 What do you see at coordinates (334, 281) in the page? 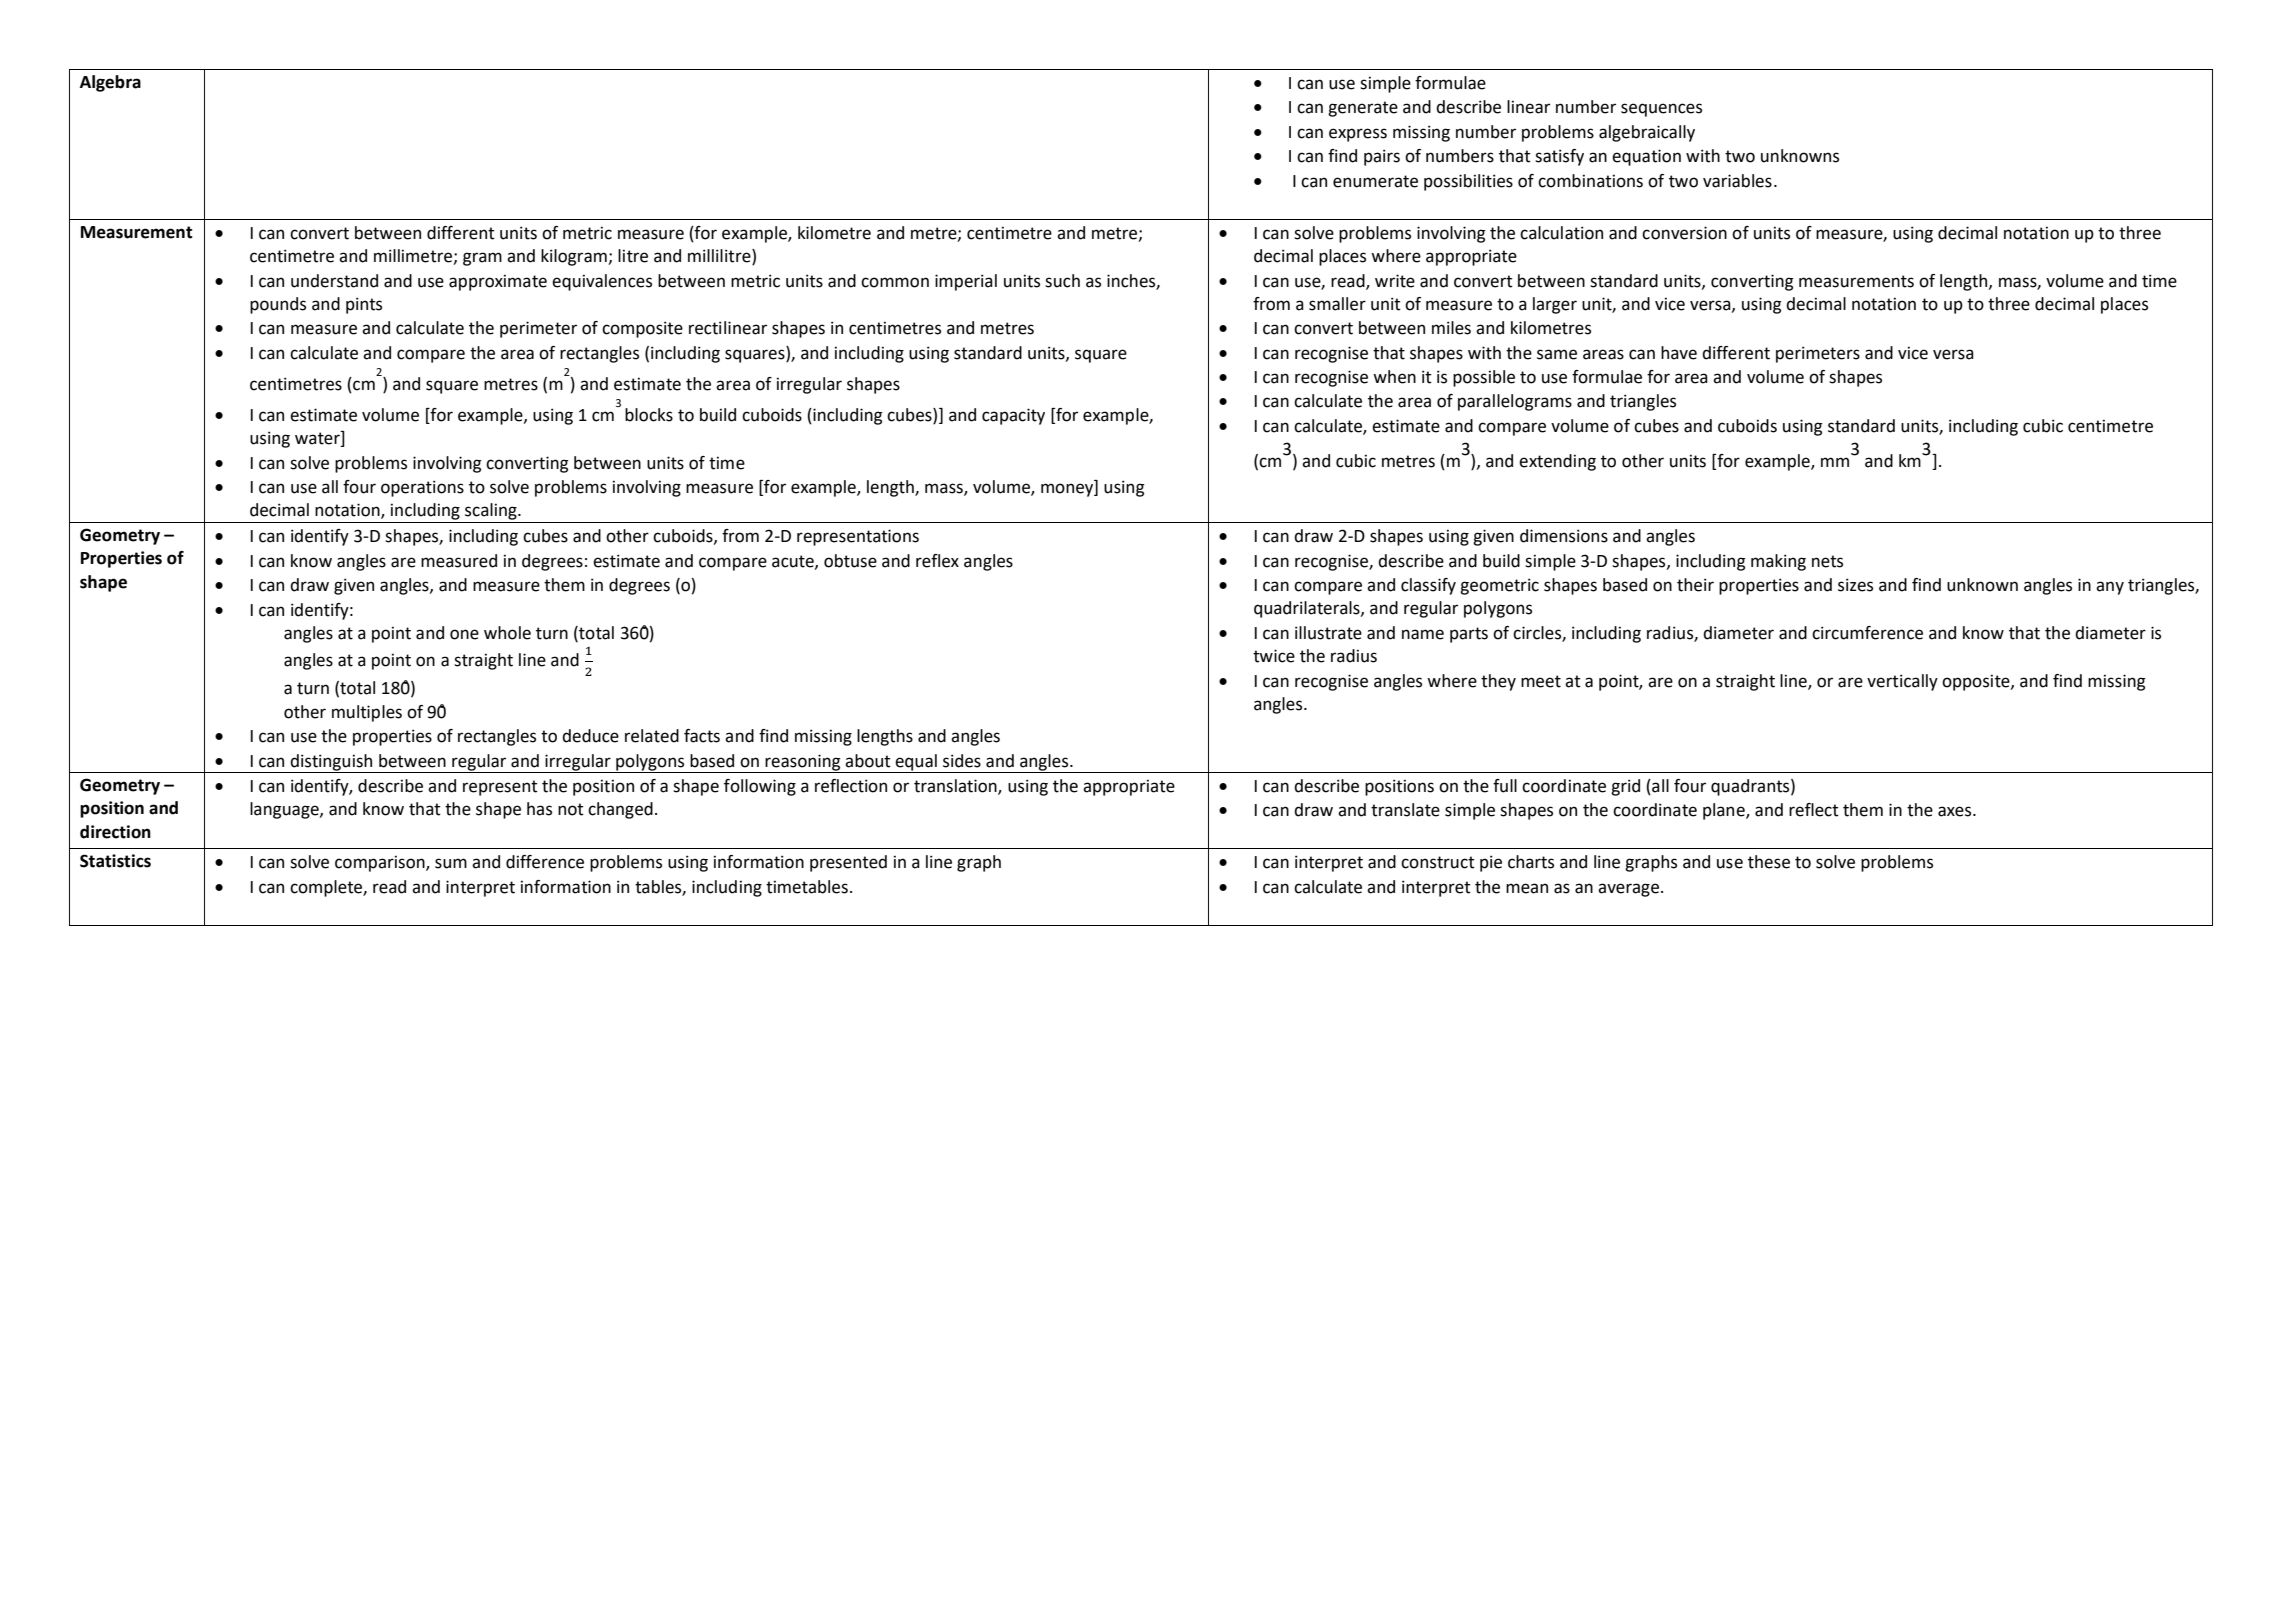
I see `understand` at bounding box center [334, 281].
